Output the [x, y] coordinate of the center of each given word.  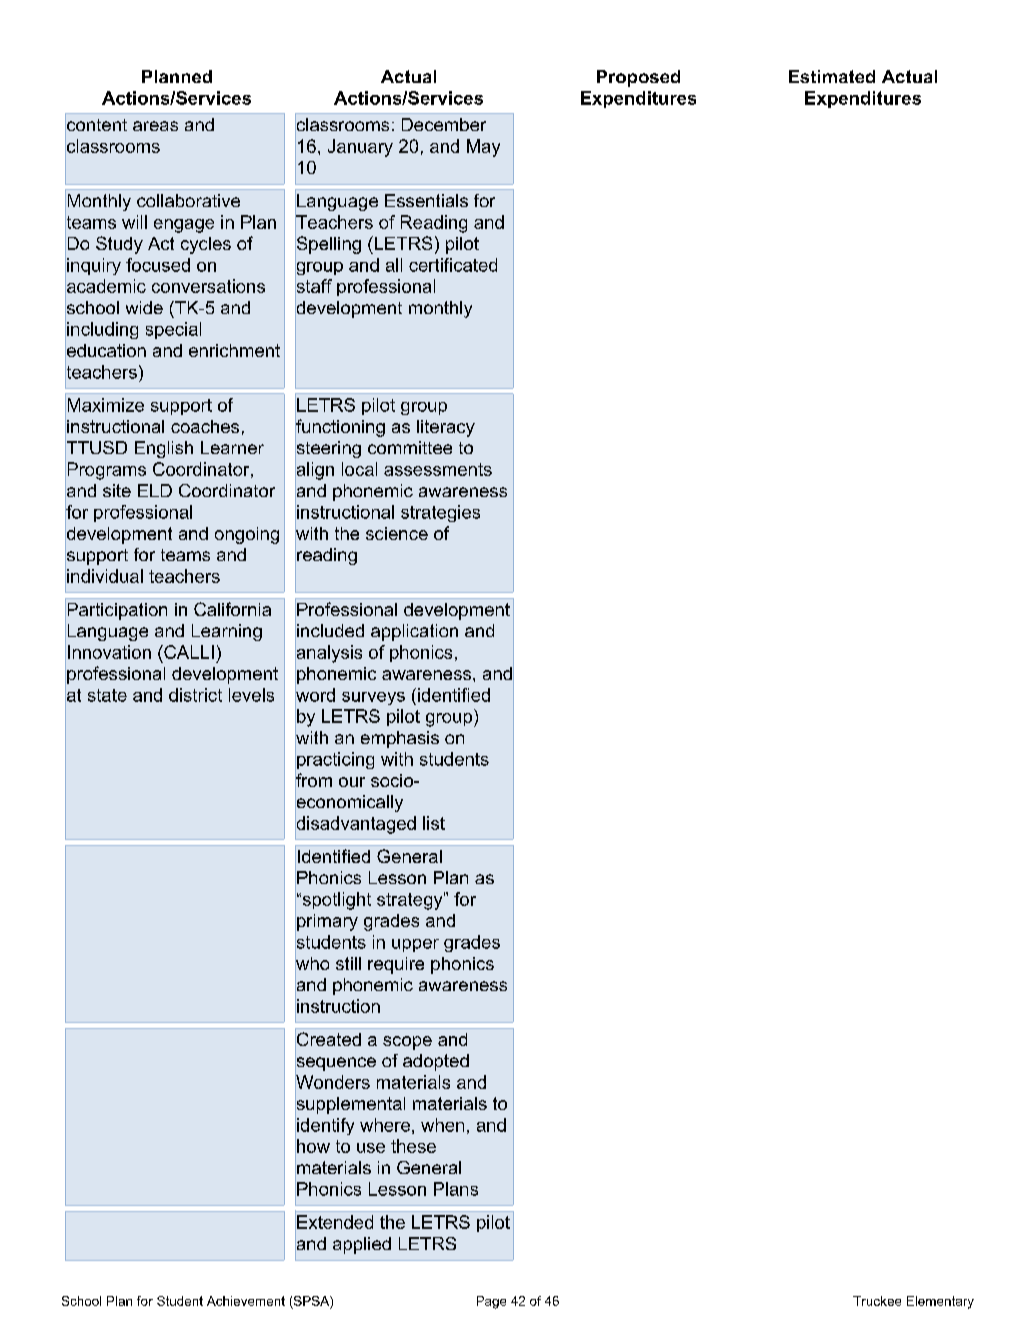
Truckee [877, 1301]
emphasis [400, 739]
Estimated [832, 76]
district [195, 695]
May [483, 148]
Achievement [246, 1301]
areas [155, 126]
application [414, 632]
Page [491, 1302]
